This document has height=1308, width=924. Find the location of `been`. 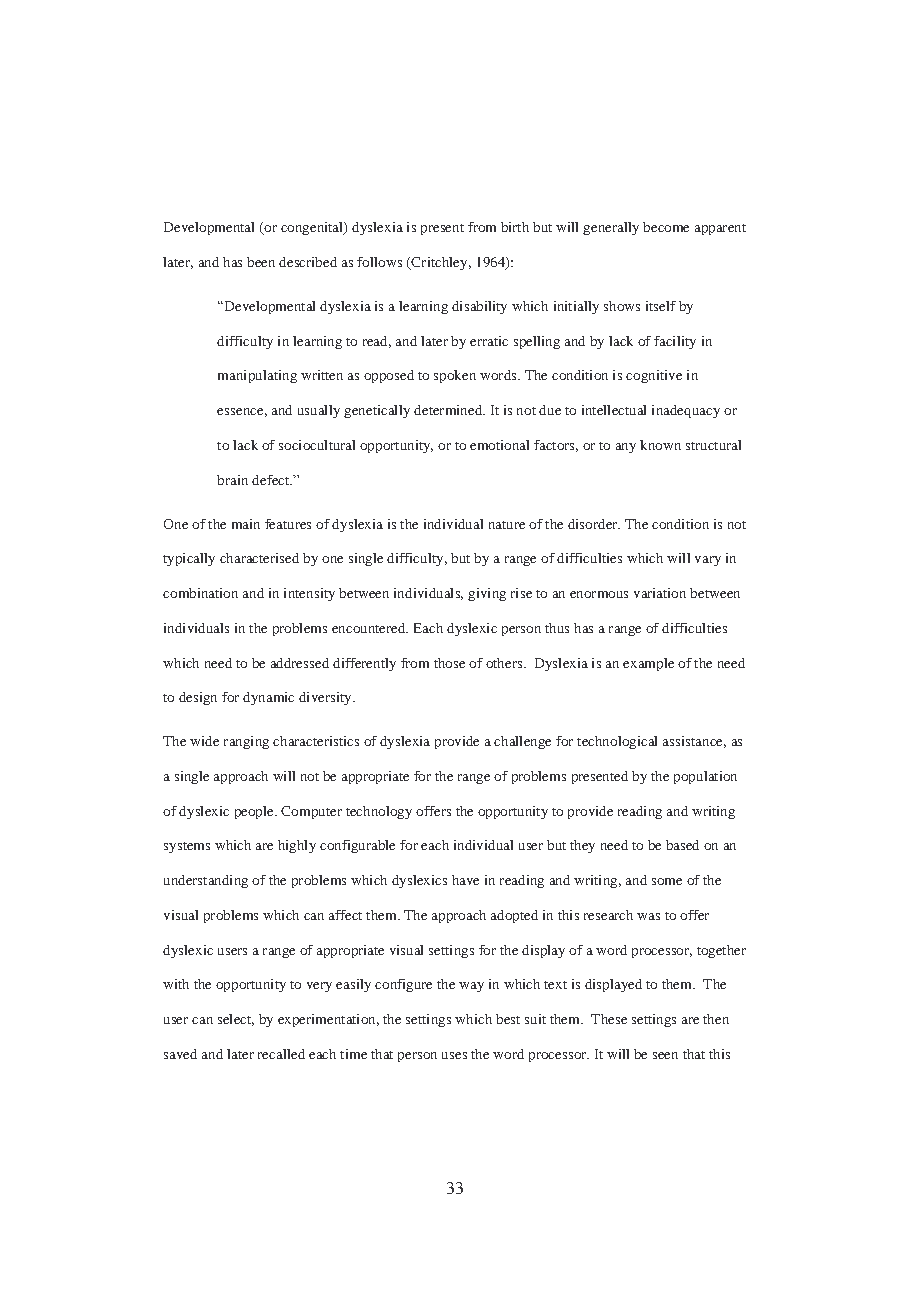

been is located at coordinates (261, 262).
